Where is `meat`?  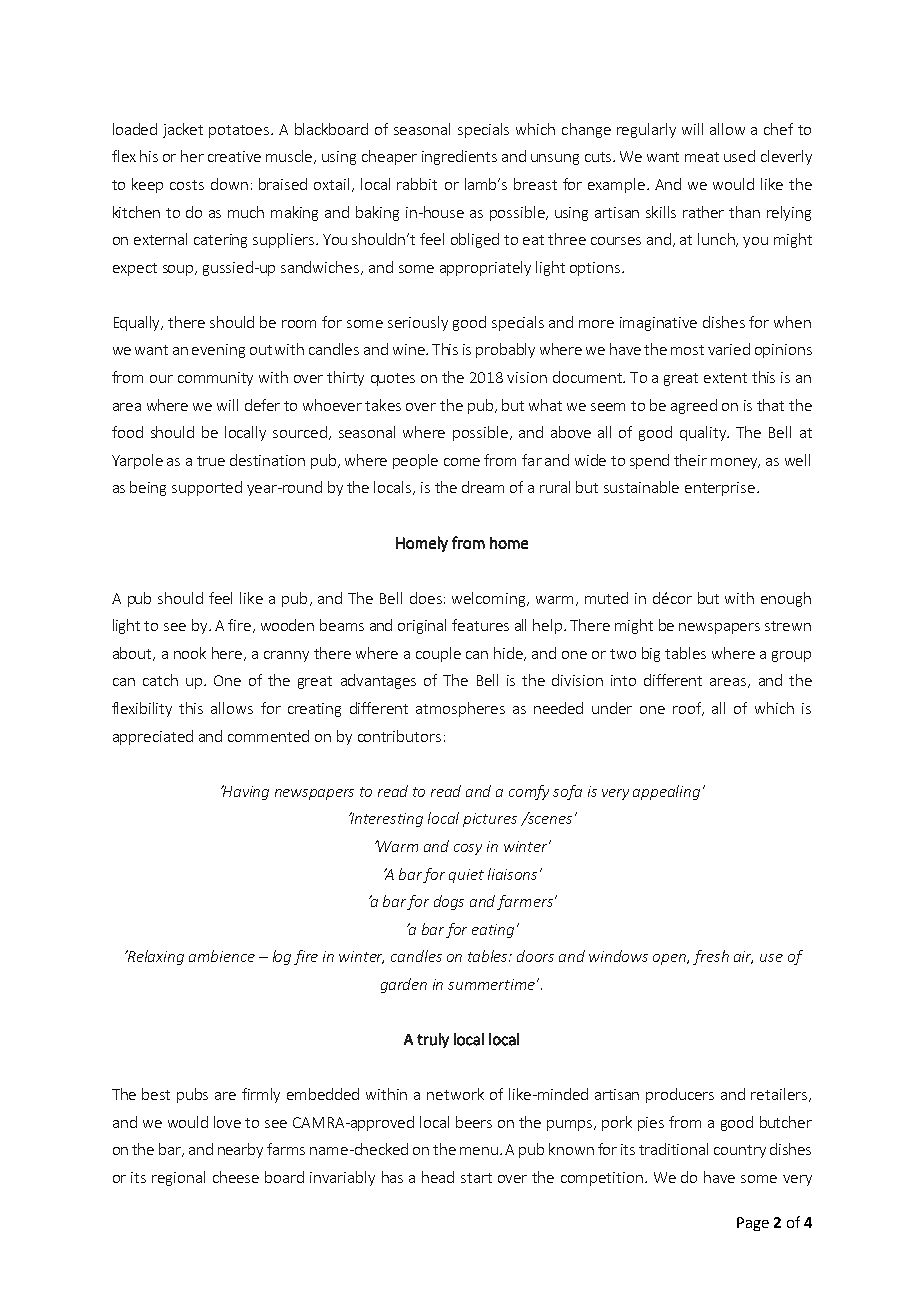
meat is located at coordinates (702, 157).
